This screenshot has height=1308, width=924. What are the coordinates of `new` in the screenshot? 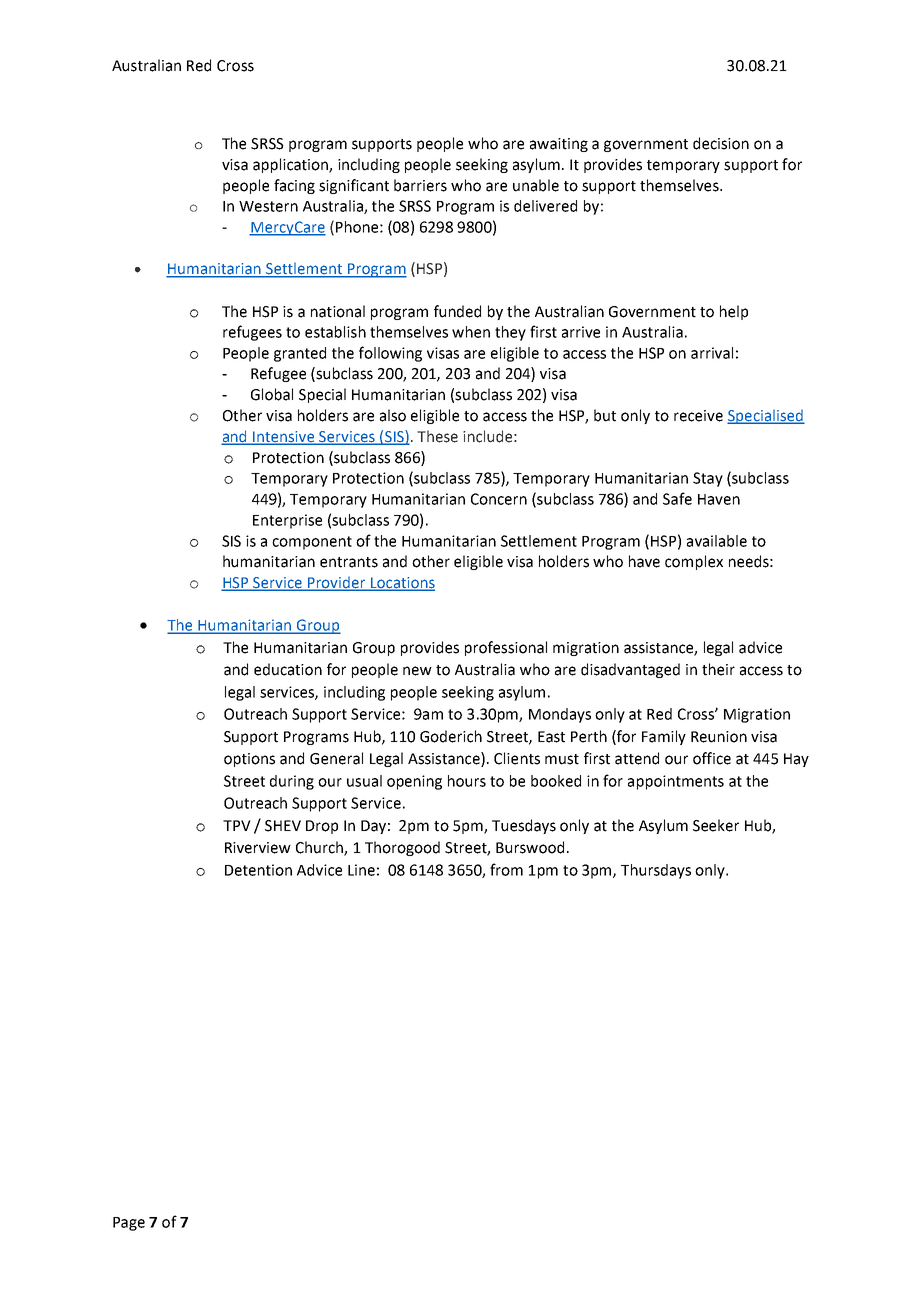 It's located at (417, 671).
